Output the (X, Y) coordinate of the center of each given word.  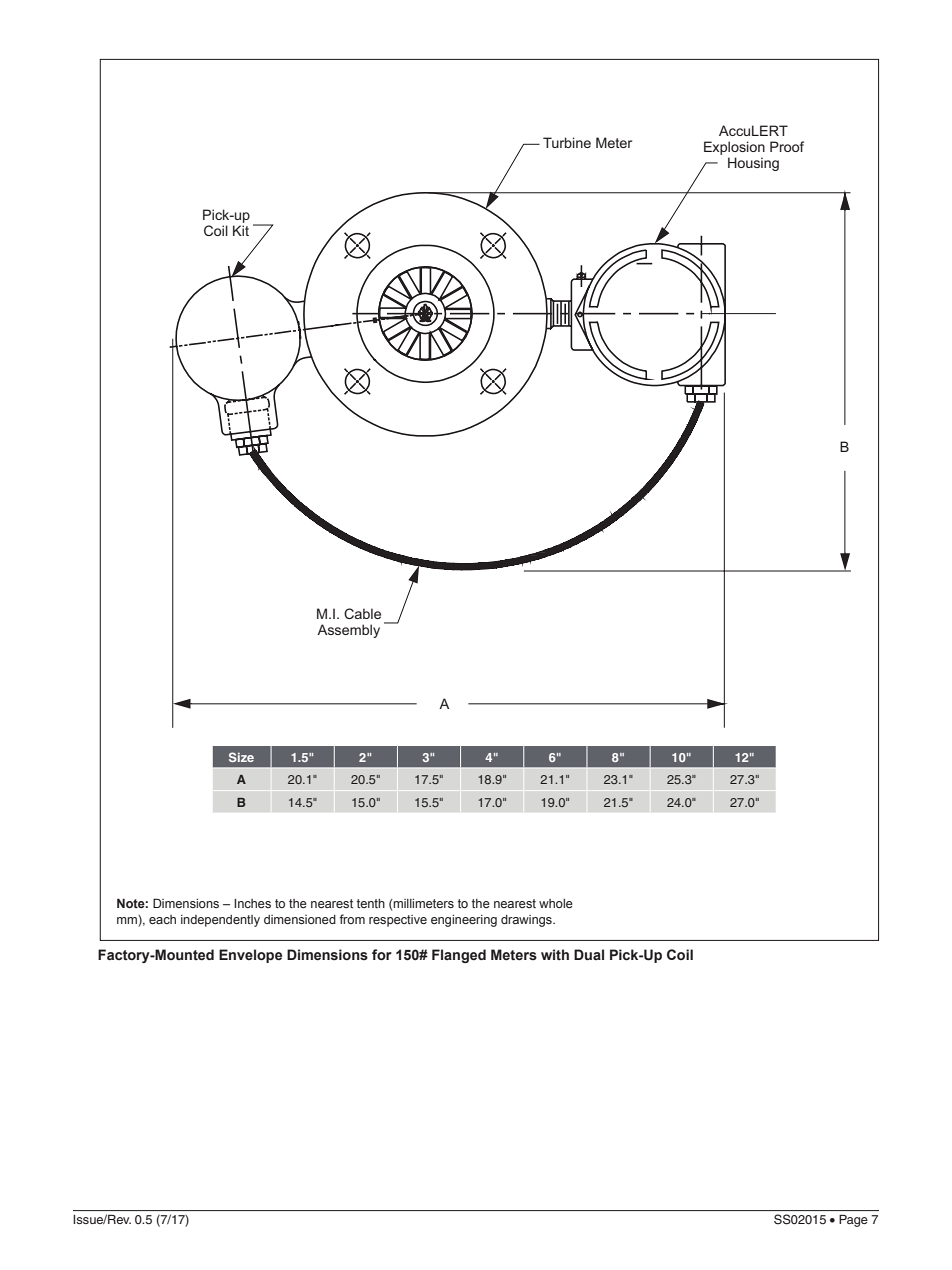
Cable (362, 613)
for (382, 954)
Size (241, 757)
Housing (753, 164)
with (555, 954)
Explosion (734, 148)
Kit (241, 230)
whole (556, 903)
